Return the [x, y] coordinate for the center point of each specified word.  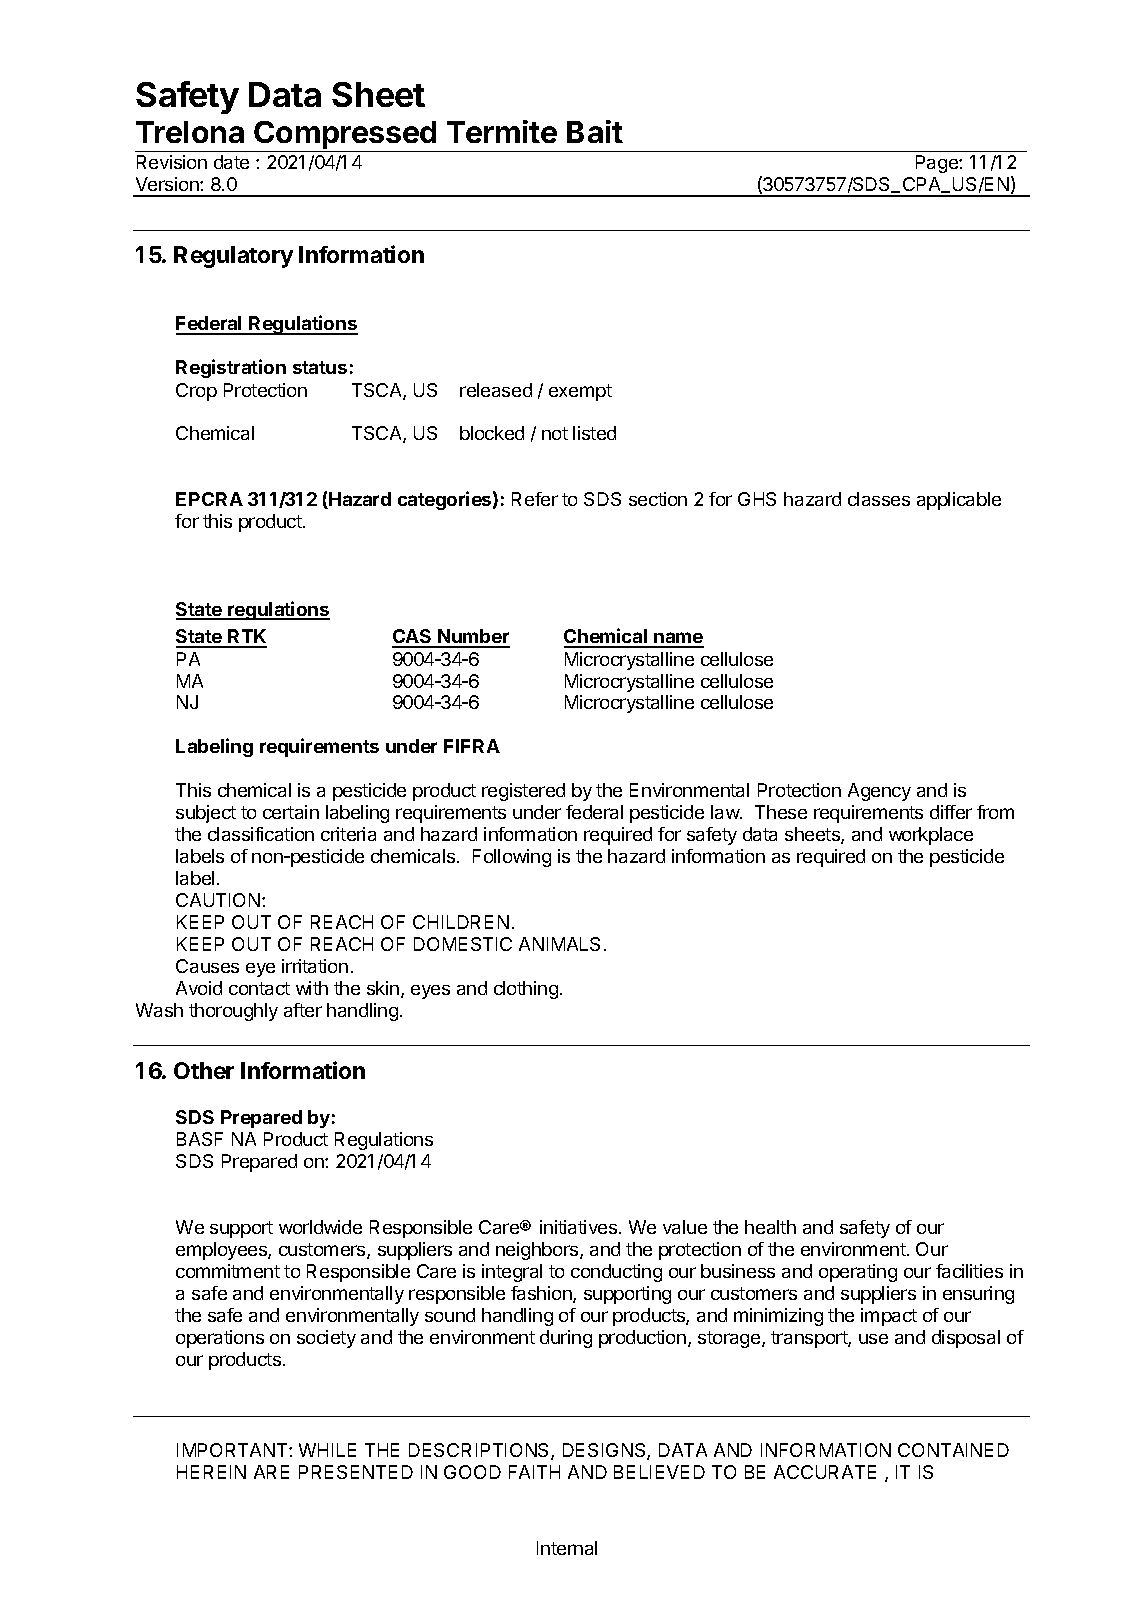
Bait [595, 131]
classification [261, 834]
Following [512, 858]
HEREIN [211, 1472]
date [231, 162]
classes [879, 499]
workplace [931, 836]
